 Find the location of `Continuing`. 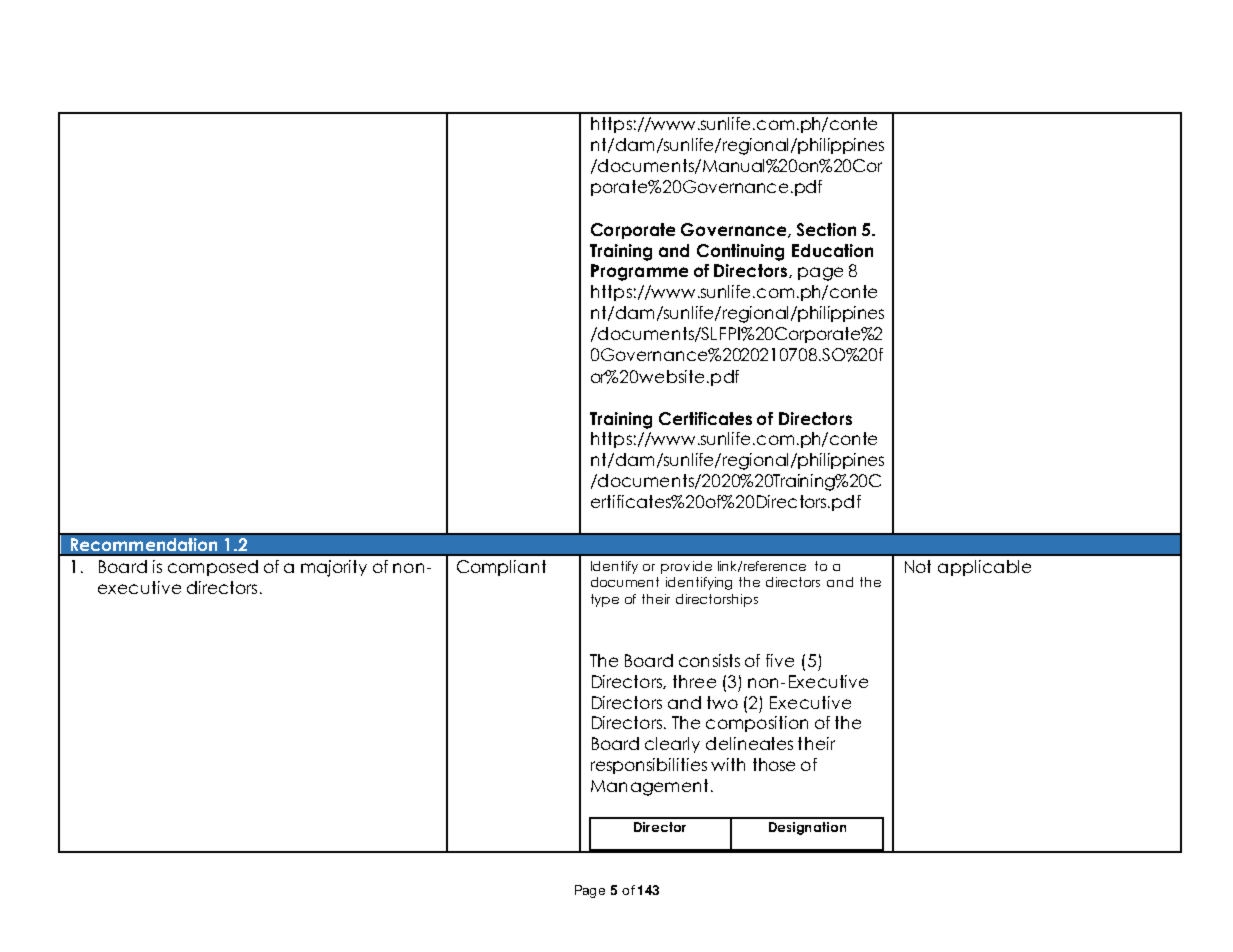

Continuing is located at coordinates (740, 252).
